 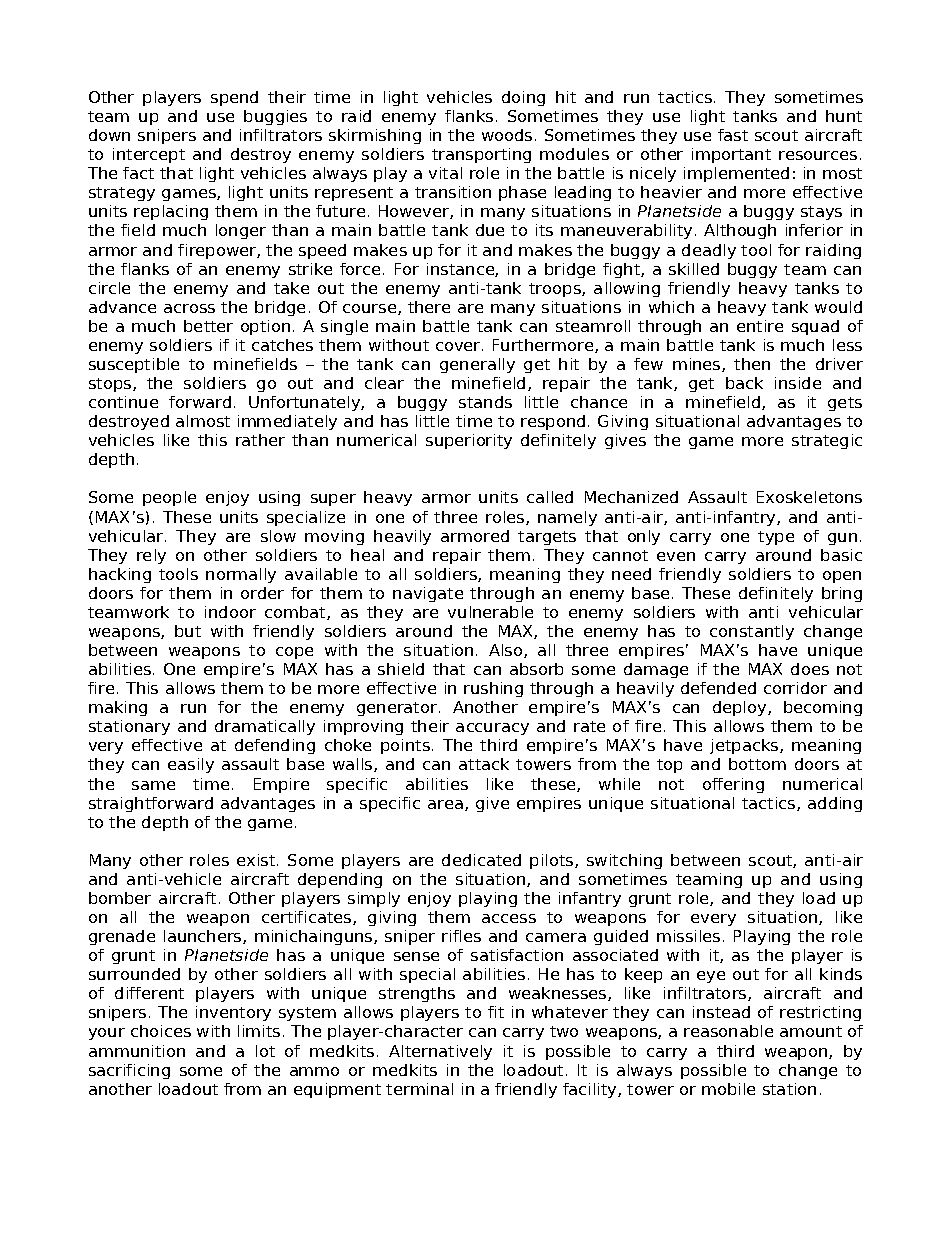 What do you see at coordinates (484, 764) in the page?
I see `attack` at bounding box center [484, 764].
